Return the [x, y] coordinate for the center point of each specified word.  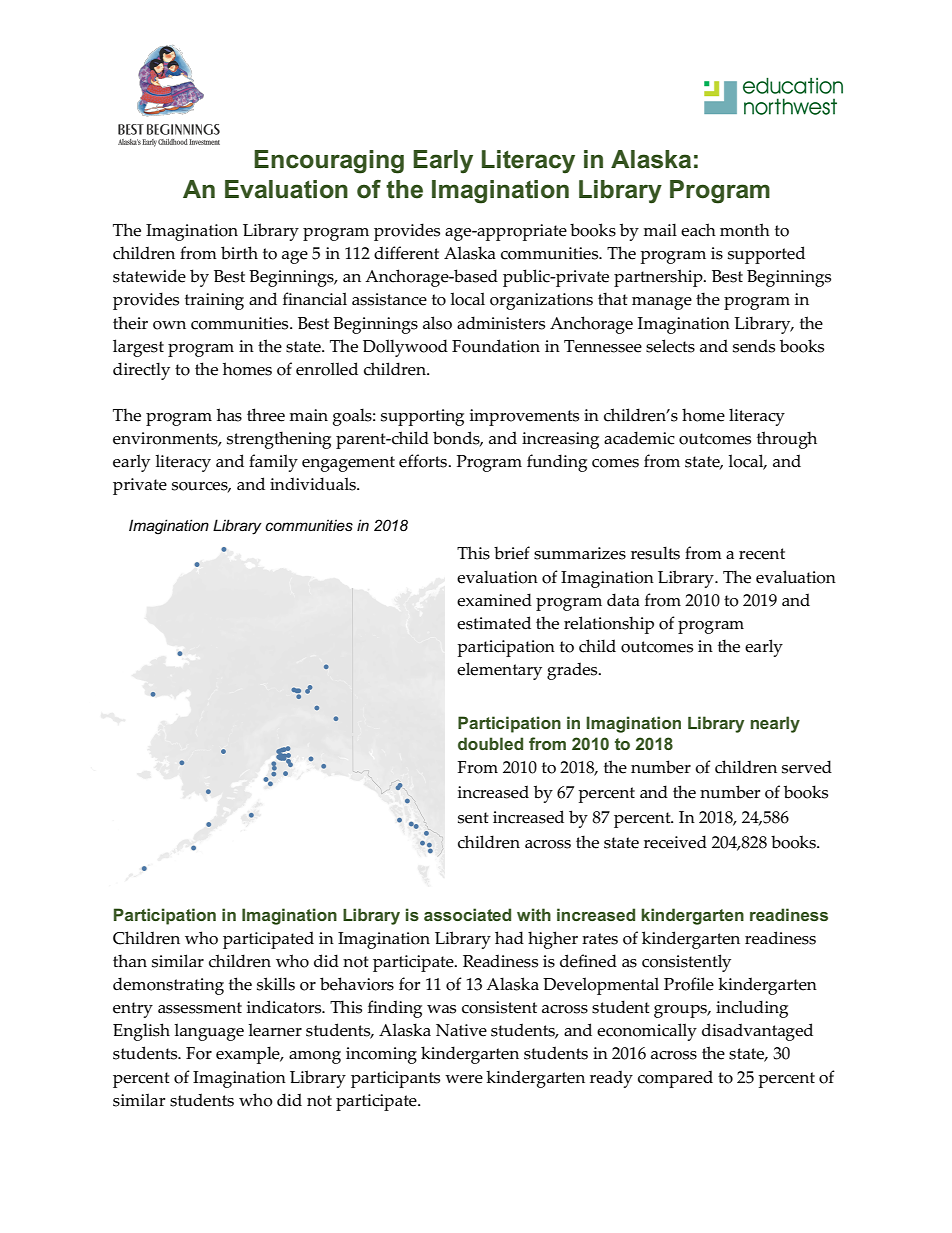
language [209, 1032]
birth [239, 253]
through [787, 440]
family [273, 463]
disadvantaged [757, 1032]
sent [473, 818]
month [745, 230]
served [807, 767]
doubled [490, 743]
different [406, 253]
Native [461, 1030]
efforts [424, 461]
